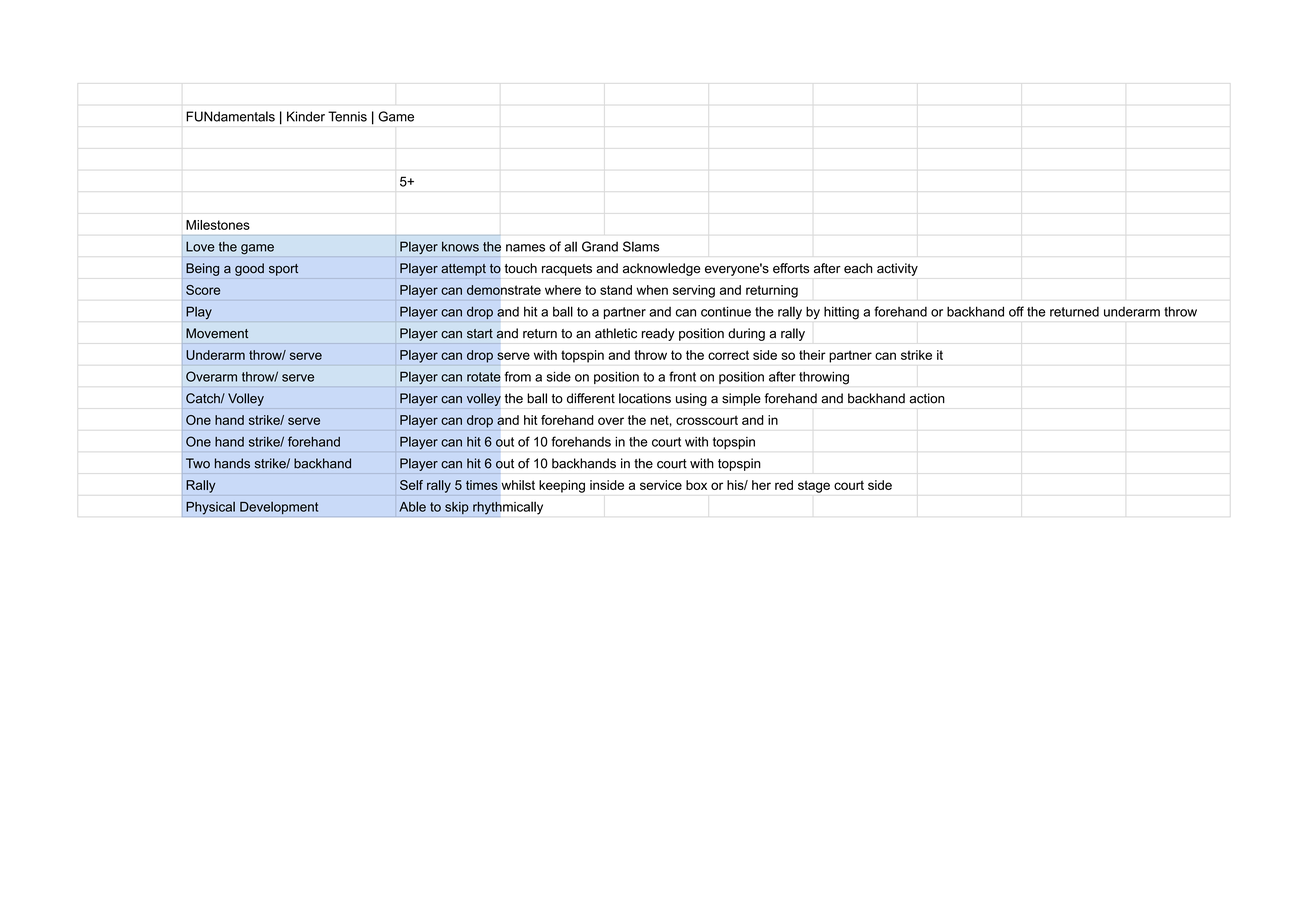 The height and width of the screenshot is (924, 1308). I want to click on action, so click(927, 398).
